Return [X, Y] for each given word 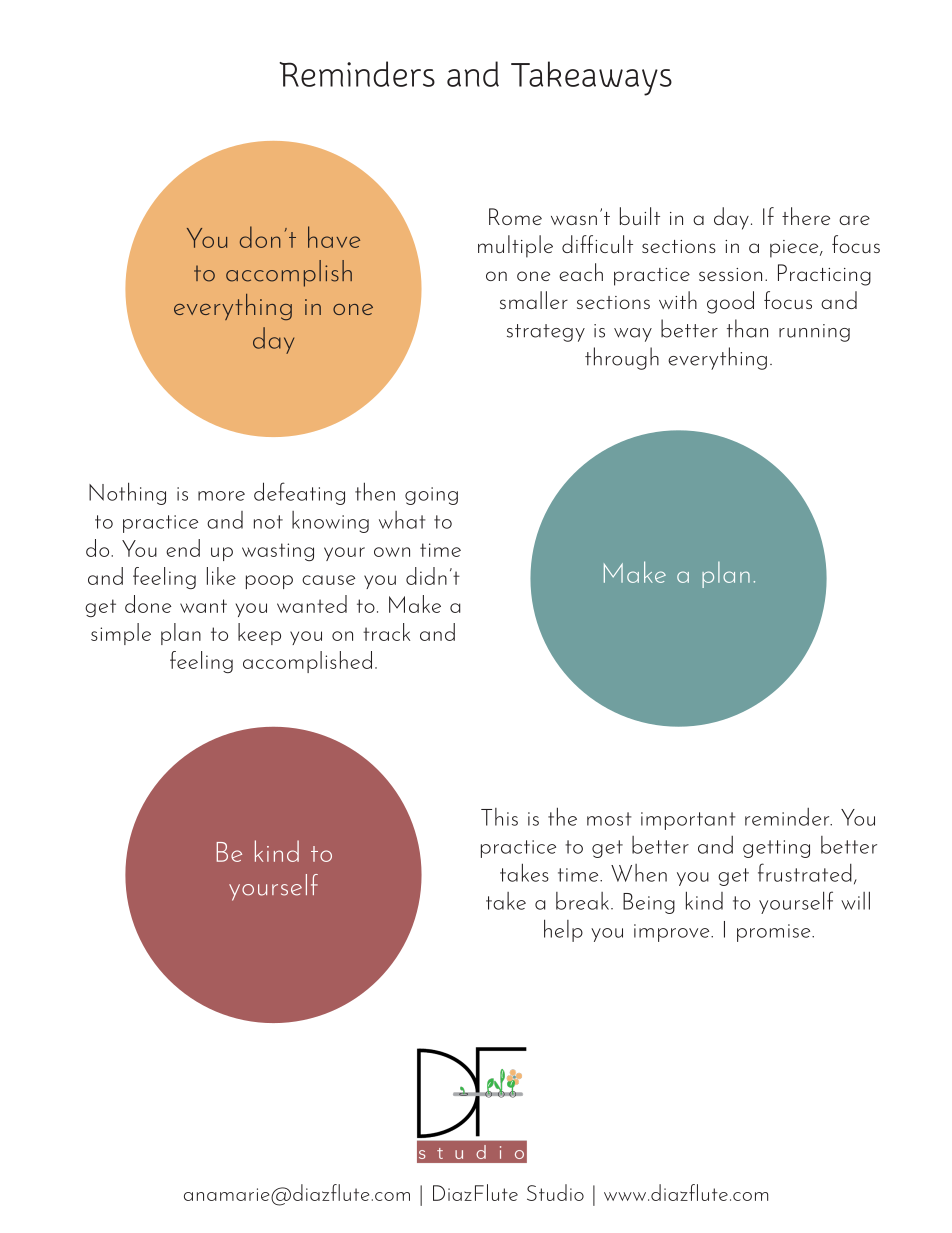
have [334, 237]
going [431, 496]
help [563, 930]
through [622, 358]
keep [259, 634]
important [688, 821]
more [221, 496]
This [499, 817]
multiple [515, 246]
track [386, 632]
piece [795, 249]
